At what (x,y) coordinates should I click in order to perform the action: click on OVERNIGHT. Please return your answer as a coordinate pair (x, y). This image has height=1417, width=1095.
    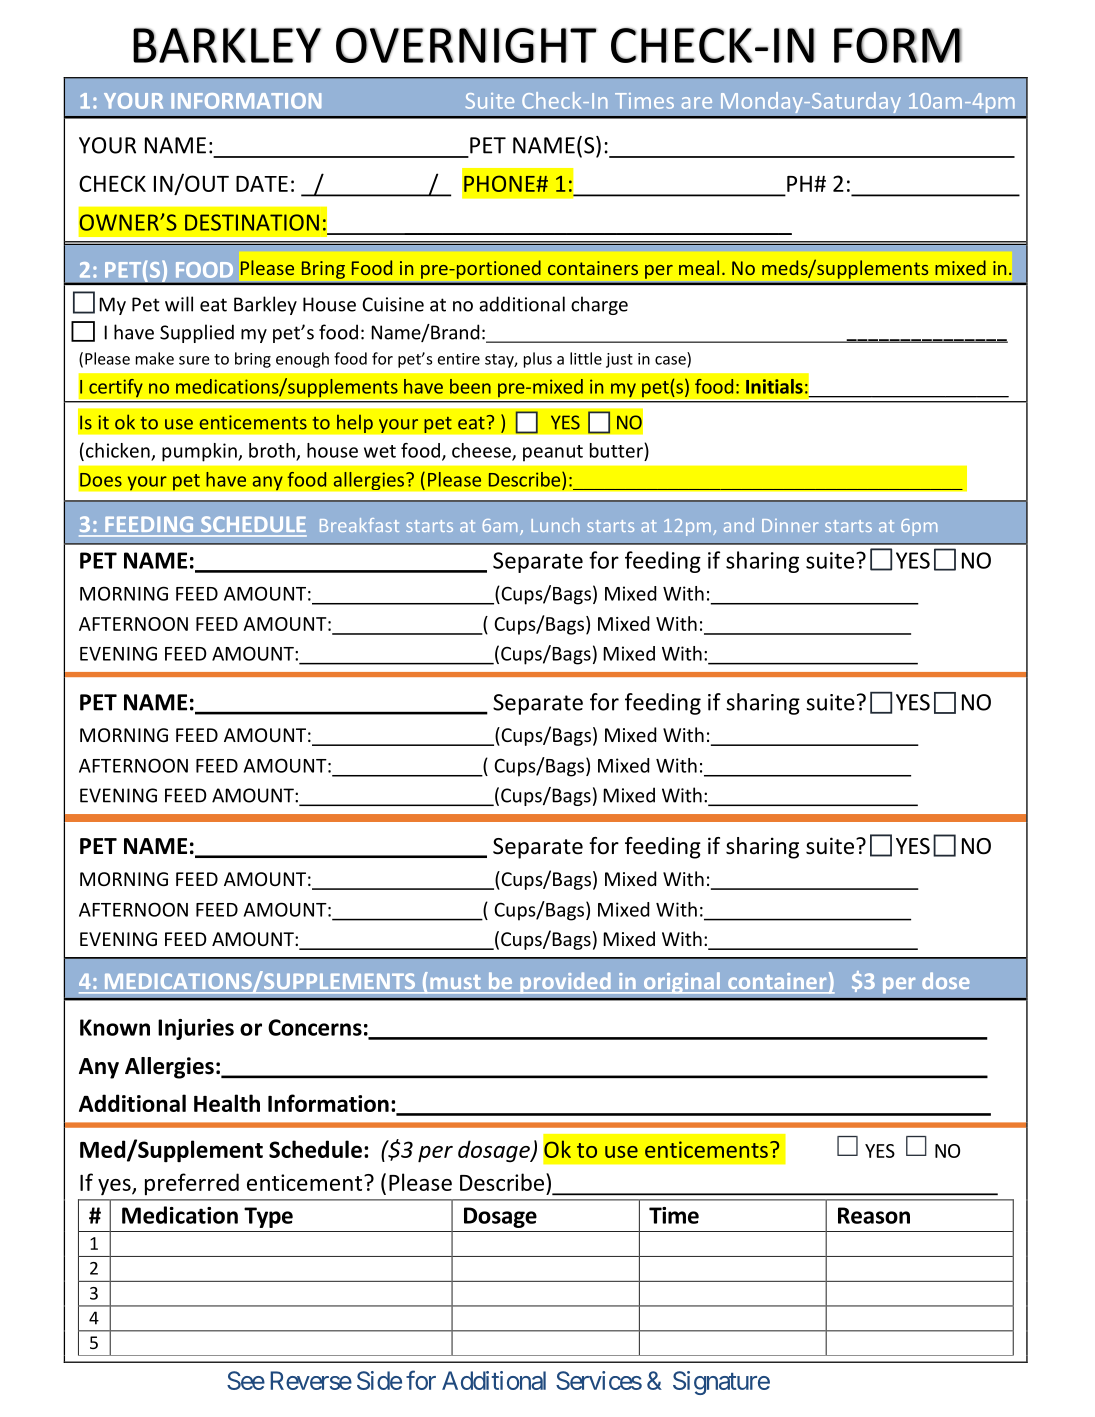
    Looking at the image, I should click on (466, 45).
